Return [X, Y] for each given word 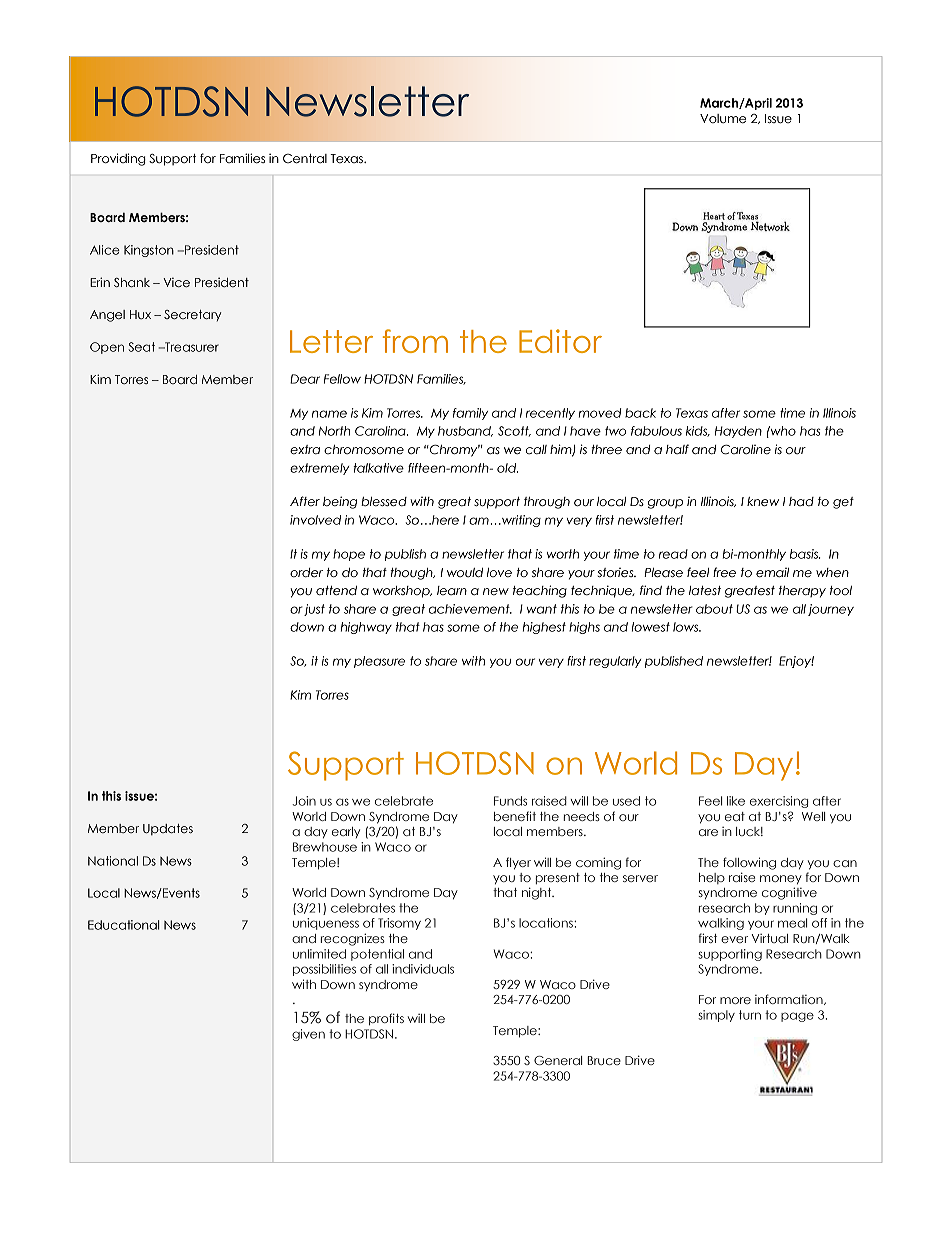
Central [305, 159]
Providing [118, 159]
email [772, 573]
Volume [723, 118]
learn [452, 590]
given [308, 1035]
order [306, 572]
